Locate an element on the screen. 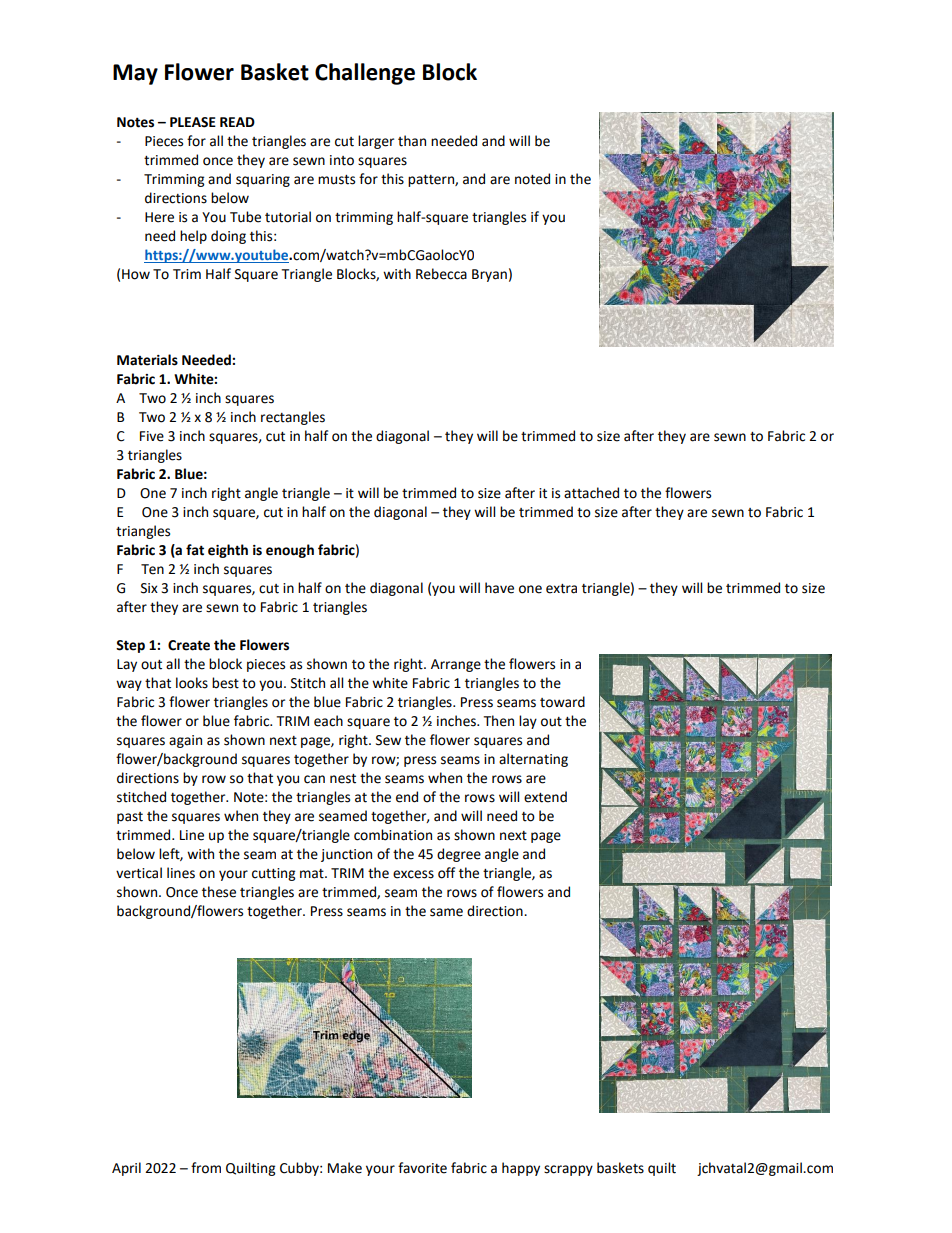  Challenge is located at coordinates (365, 74).
